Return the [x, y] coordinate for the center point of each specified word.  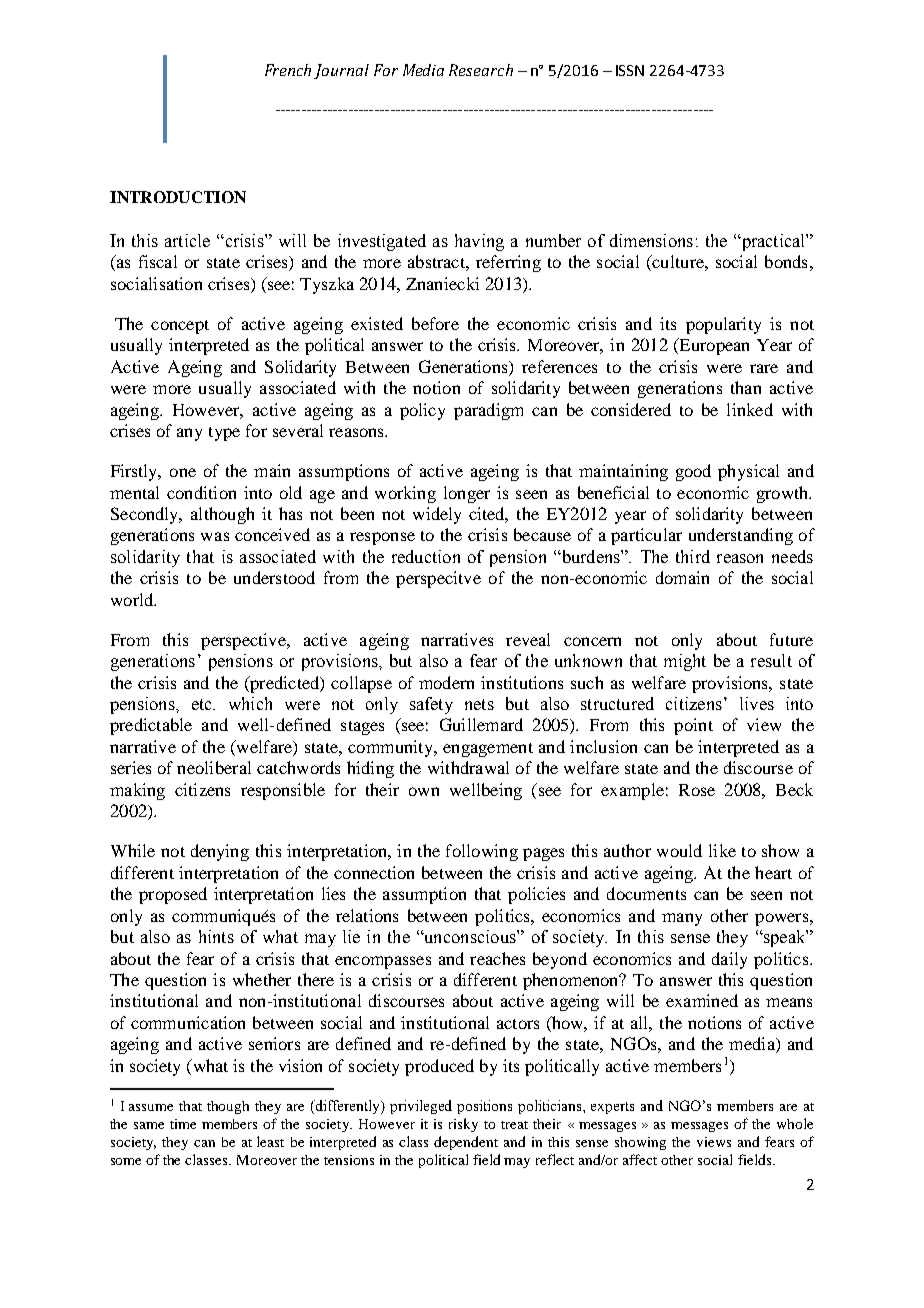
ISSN [630, 70]
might [685, 662]
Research [481, 70]
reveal [528, 639]
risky [463, 1125]
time [183, 1124]
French [288, 70]
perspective [244, 641]
